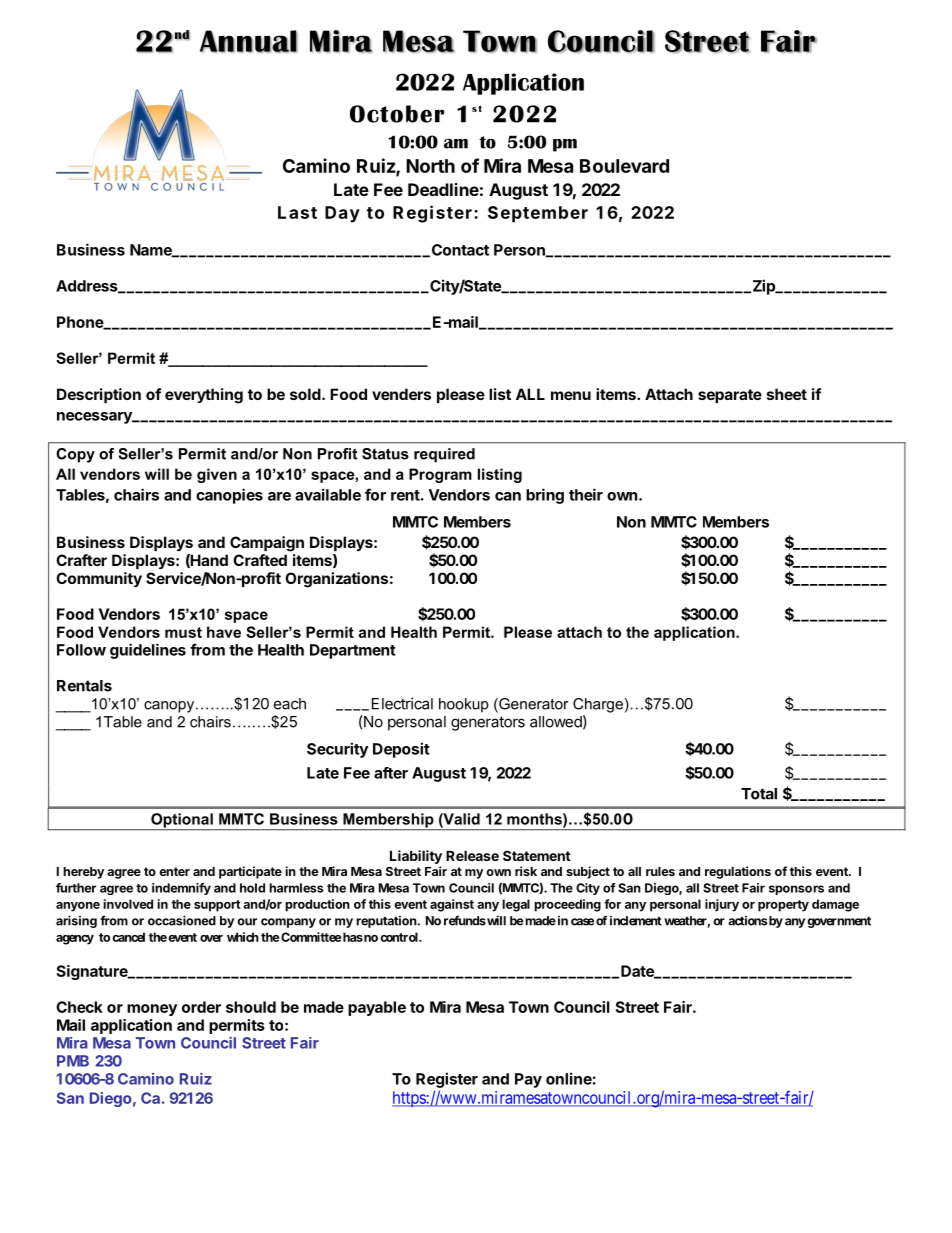  I want to click on October, so click(397, 114).
